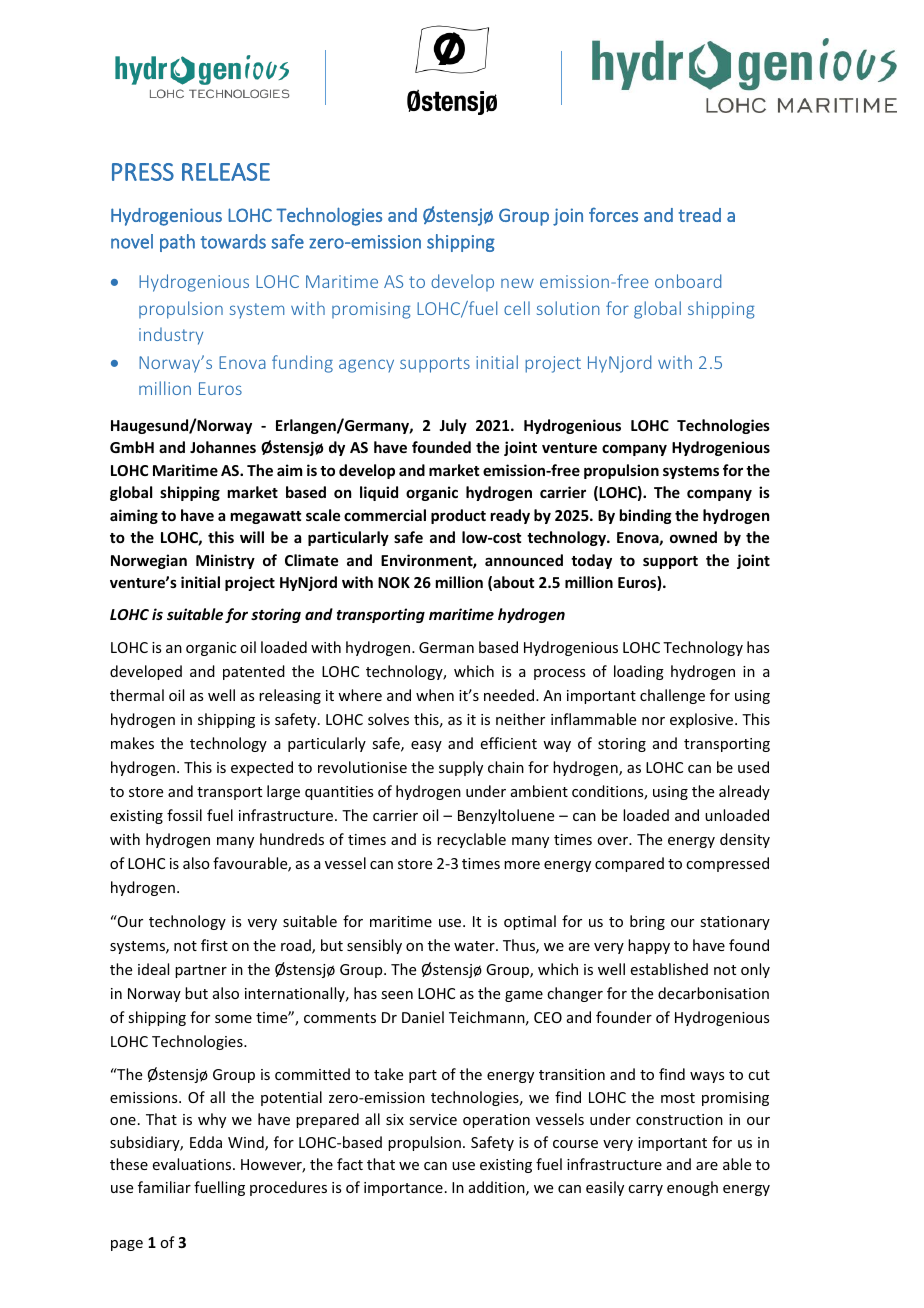  I want to click on new, so click(517, 283).
